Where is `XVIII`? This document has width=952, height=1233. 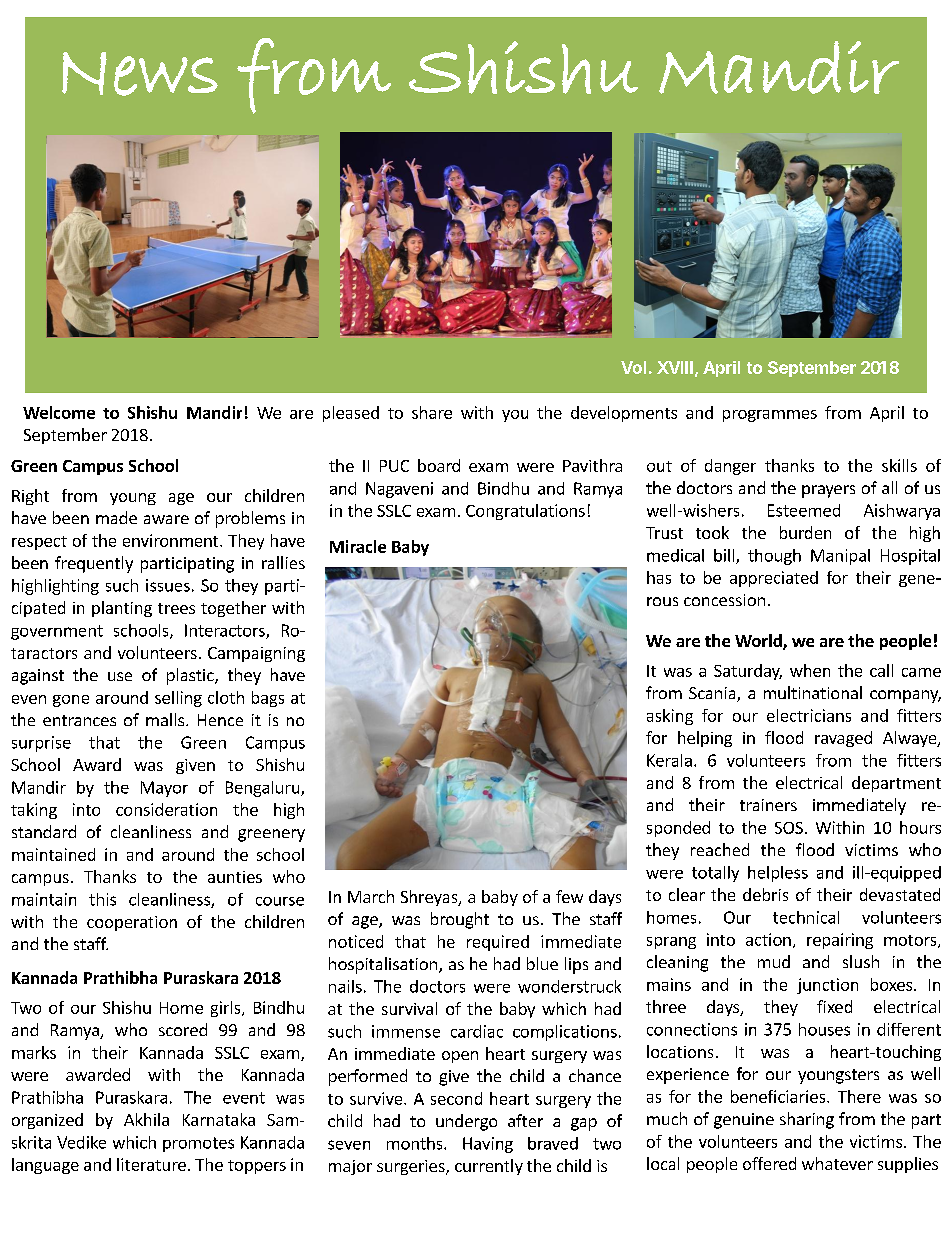
XVIII is located at coordinates (675, 367).
